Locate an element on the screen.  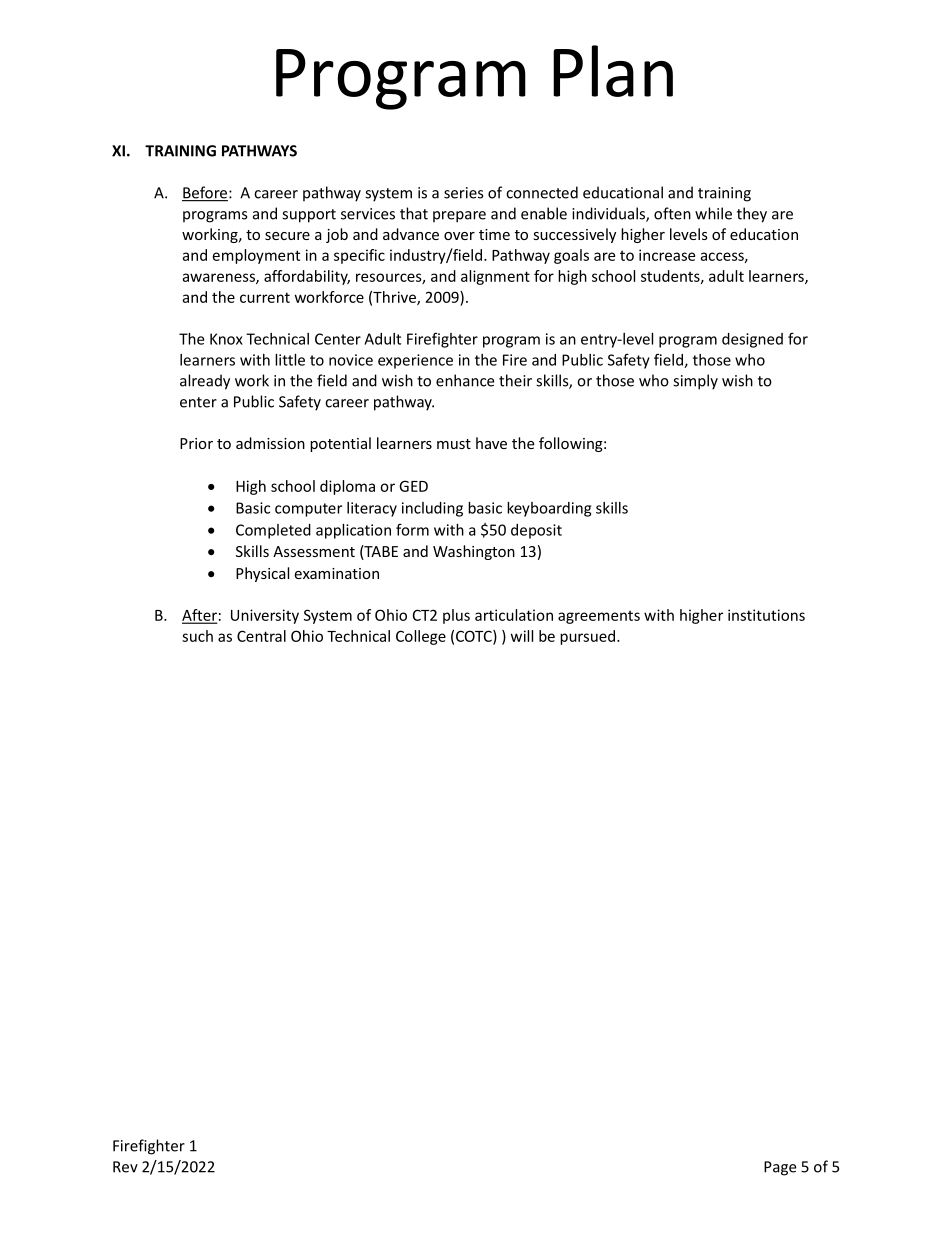
Page is located at coordinates (780, 1168).
